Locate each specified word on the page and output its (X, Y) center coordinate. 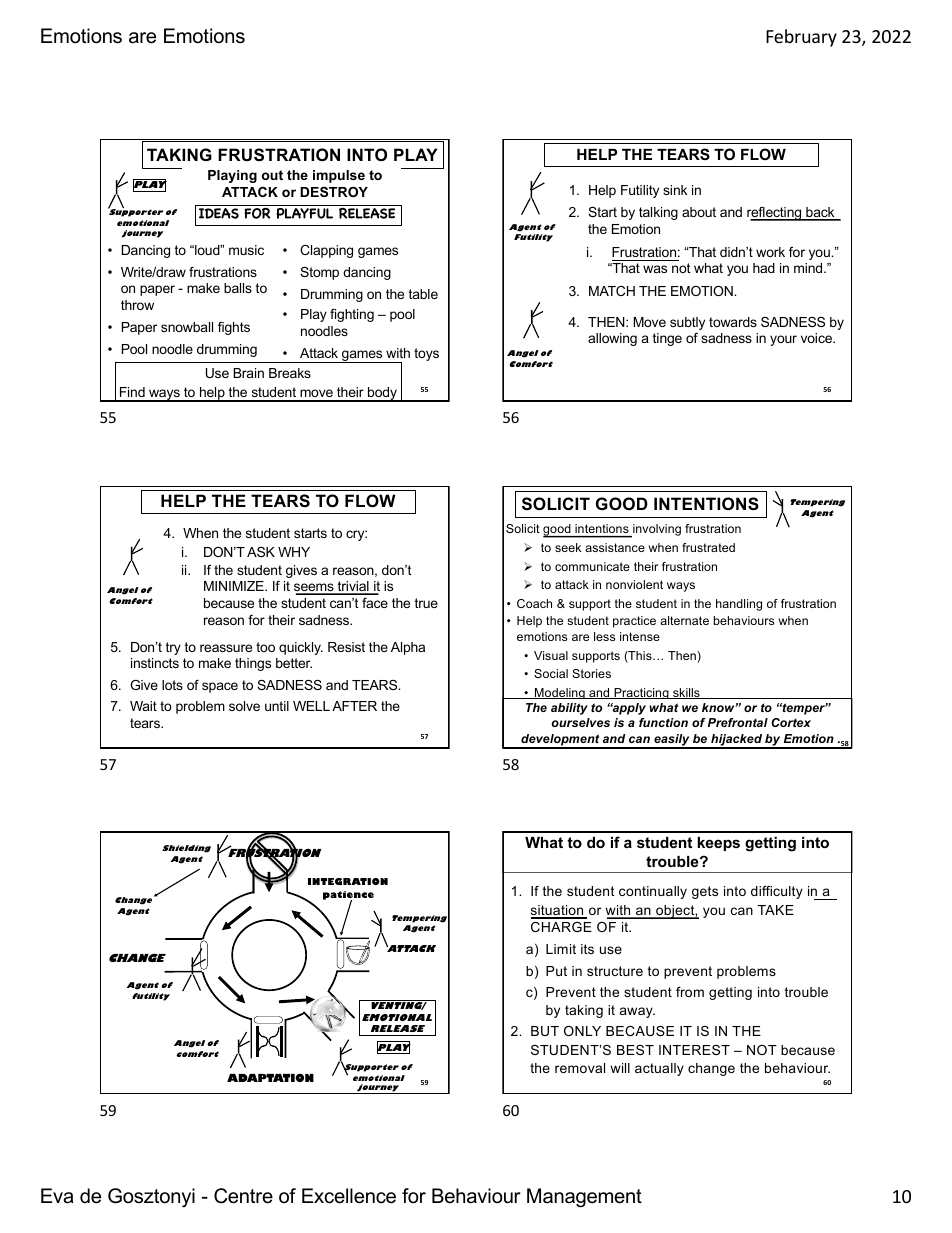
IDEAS (219, 213)
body (382, 394)
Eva (57, 1196)
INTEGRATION (348, 881)
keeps (718, 844)
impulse (339, 176)
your (783, 340)
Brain (248, 373)
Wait (143, 706)
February (801, 38)
